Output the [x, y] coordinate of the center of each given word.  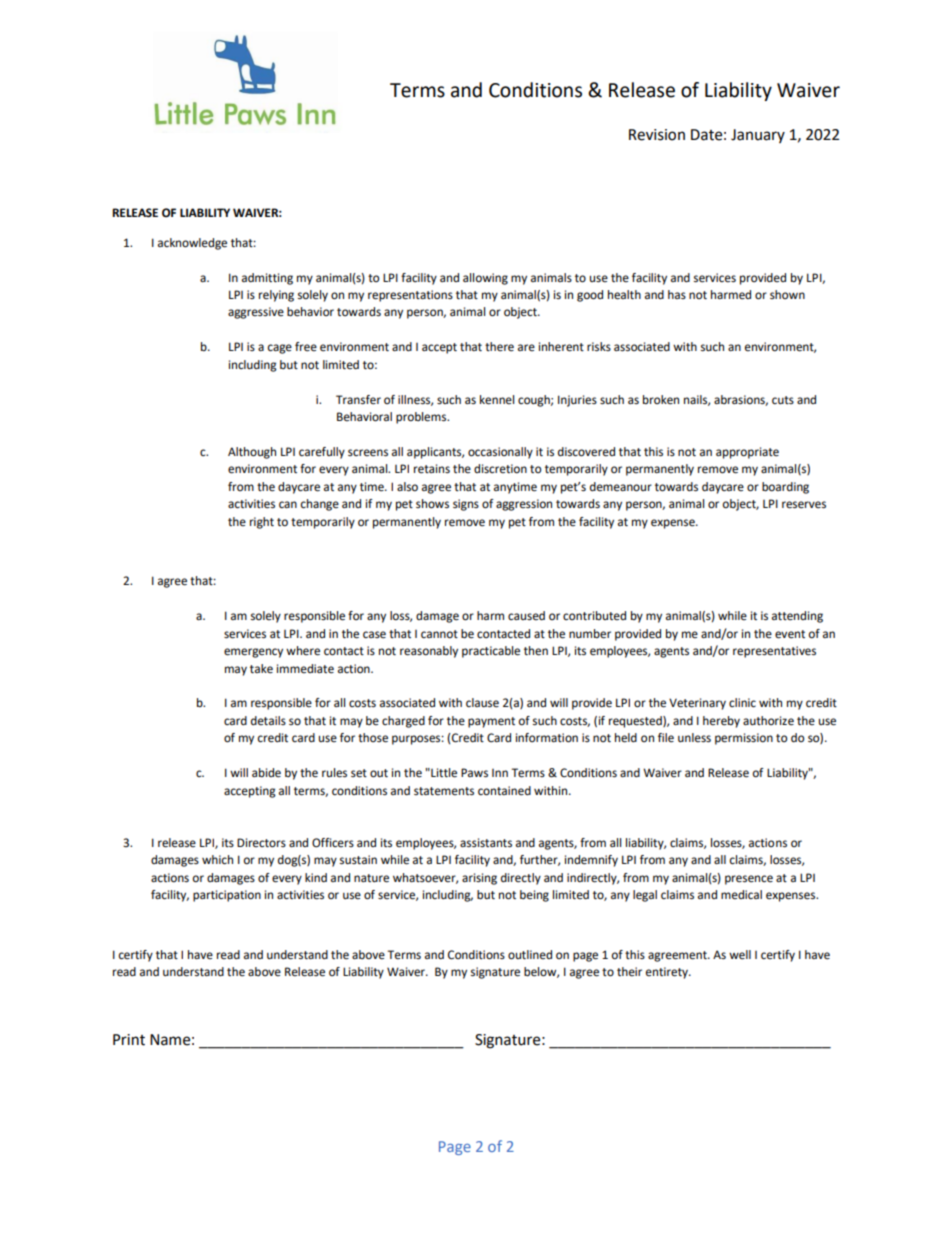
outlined [530, 955]
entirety [668, 973]
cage [280, 349]
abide [266, 773]
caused [526, 616]
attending [797, 617]
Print [129, 1040]
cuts [783, 400]
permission [744, 739]
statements [444, 791]
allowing [485, 279]
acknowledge [192, 244]
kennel [497, 400]
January [758, 136]
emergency [253, 653]
